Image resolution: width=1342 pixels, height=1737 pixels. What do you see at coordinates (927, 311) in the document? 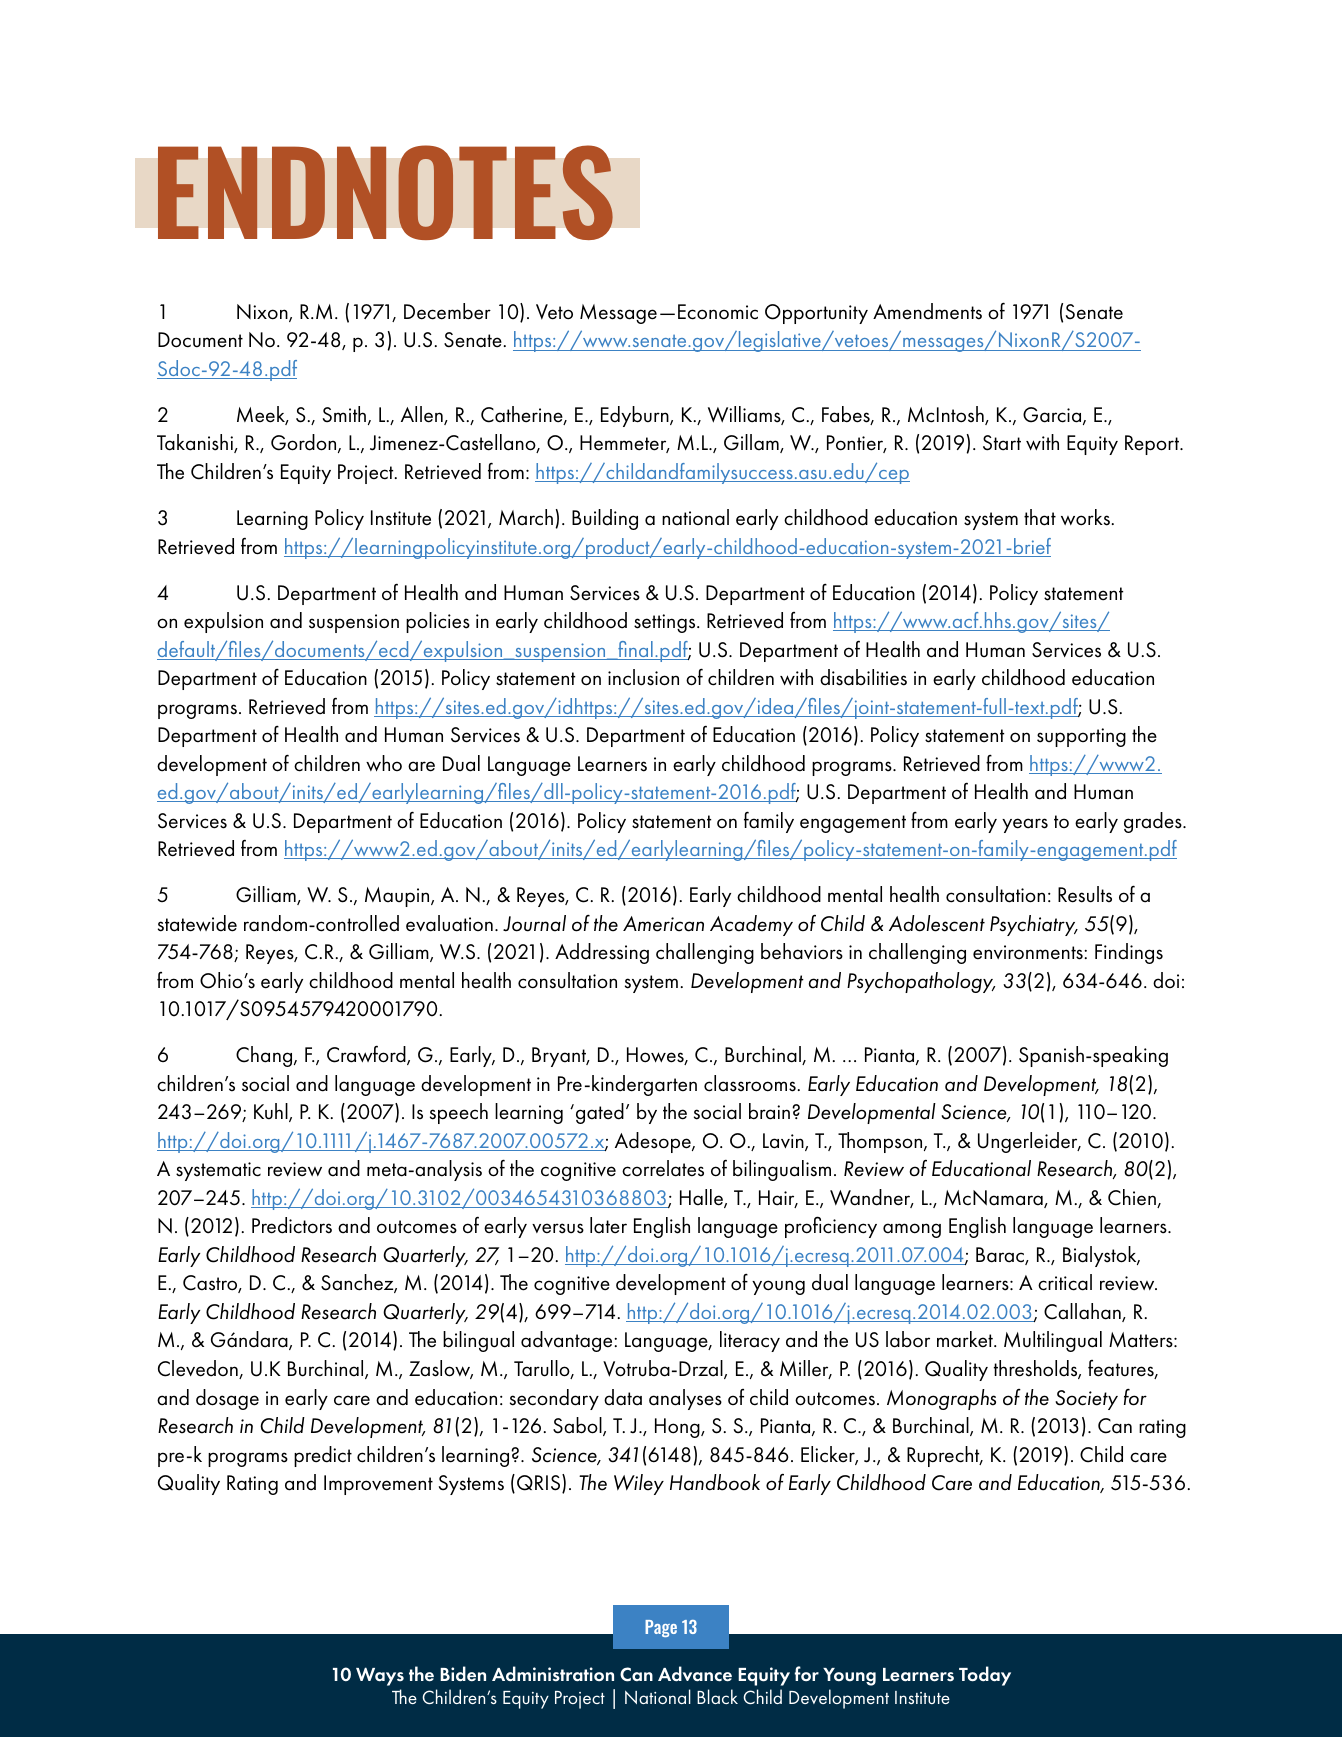
I see `Amendments` at bounding box center [927, 311].
